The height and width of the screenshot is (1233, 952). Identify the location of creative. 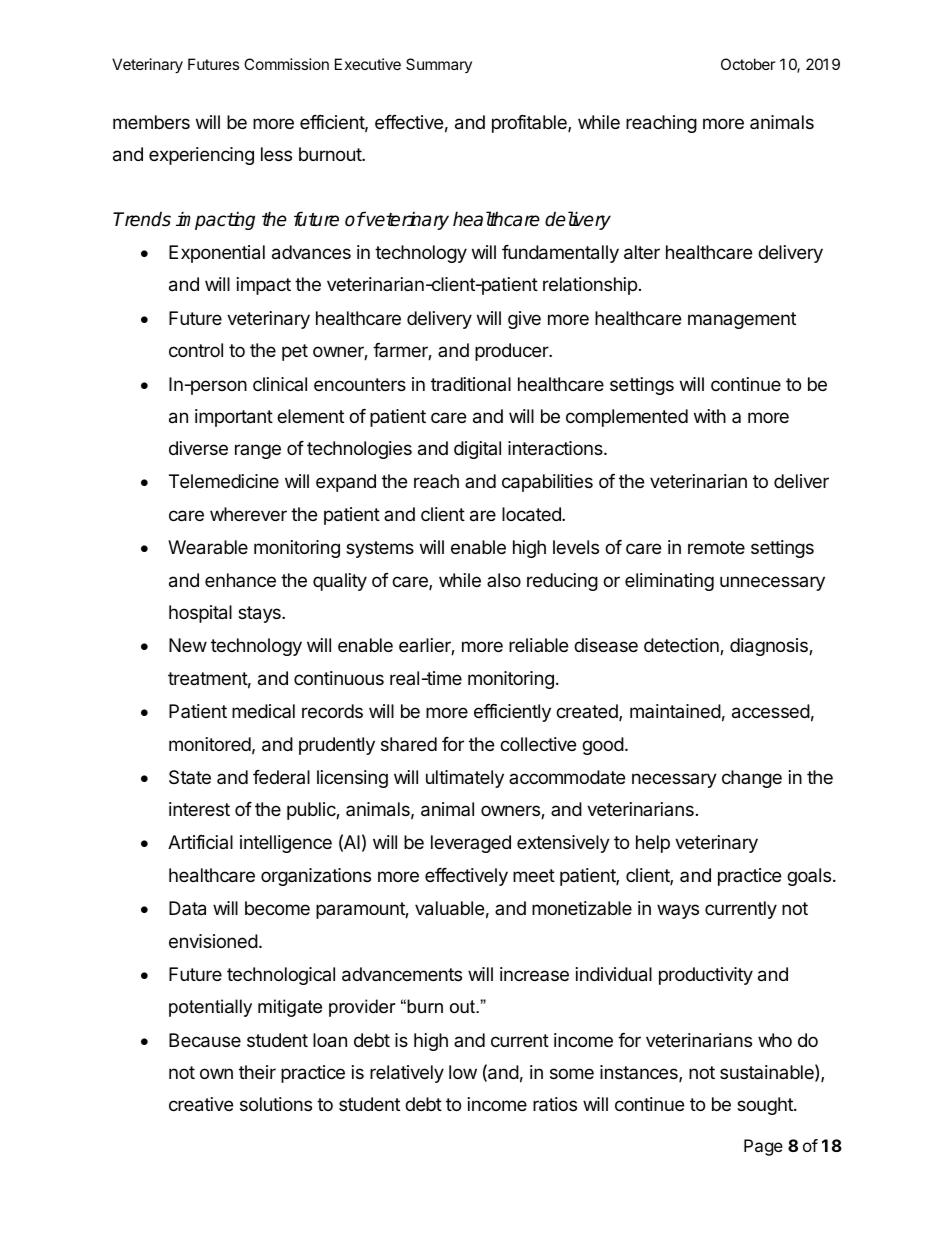
(201, 1104).
